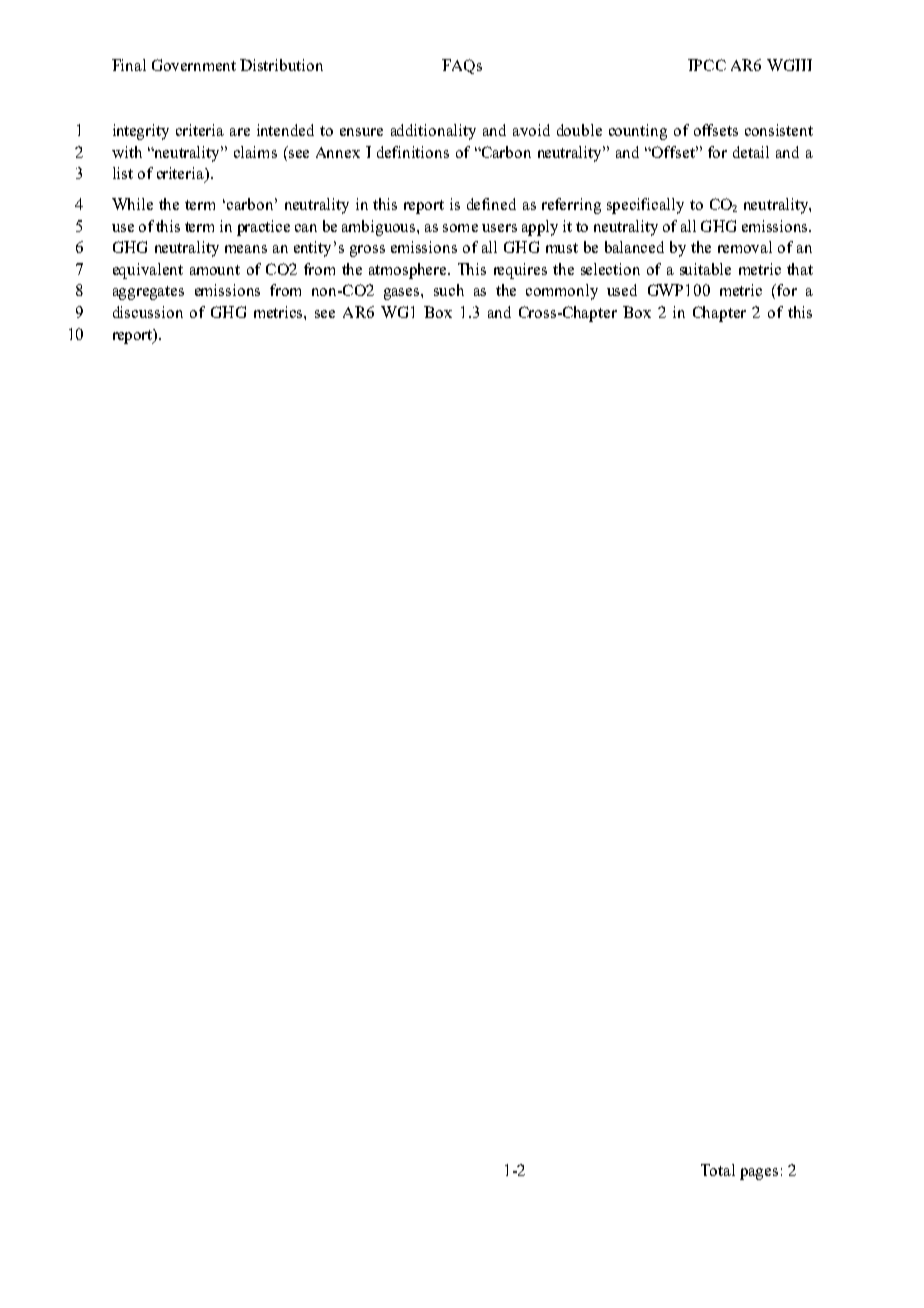 Image resolution: width=924 pixels, height=1308 pixels. I want to click on used, so click(622, 290).
